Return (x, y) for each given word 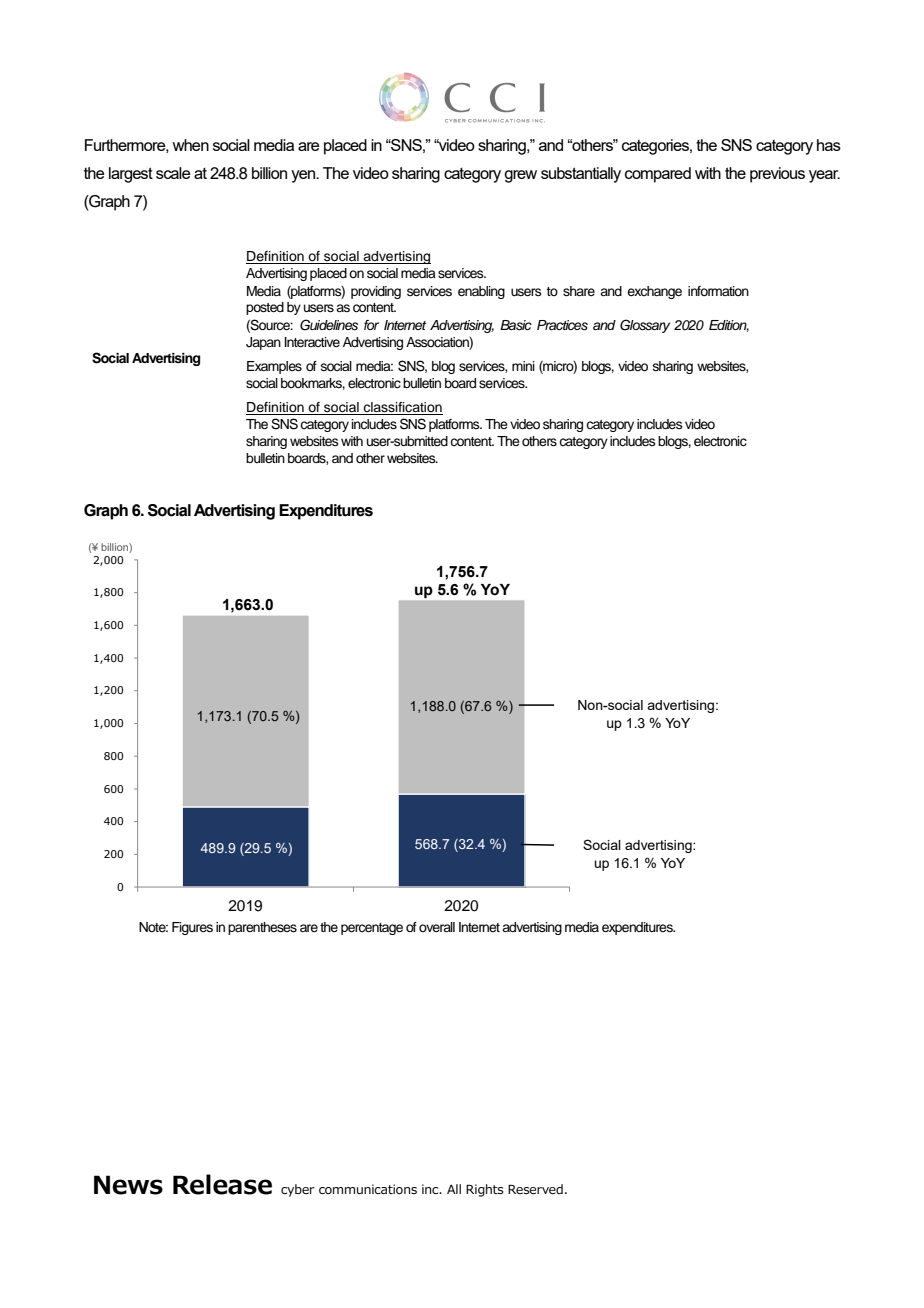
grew (520, 176)
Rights (485, 1190)
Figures (192, 928)
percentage (372, 929)
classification (402, 408)
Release (222, 1184)
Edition (729, 326)
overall (437, 927)
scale (173, 173)
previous (777, 175)
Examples (274, 367)
